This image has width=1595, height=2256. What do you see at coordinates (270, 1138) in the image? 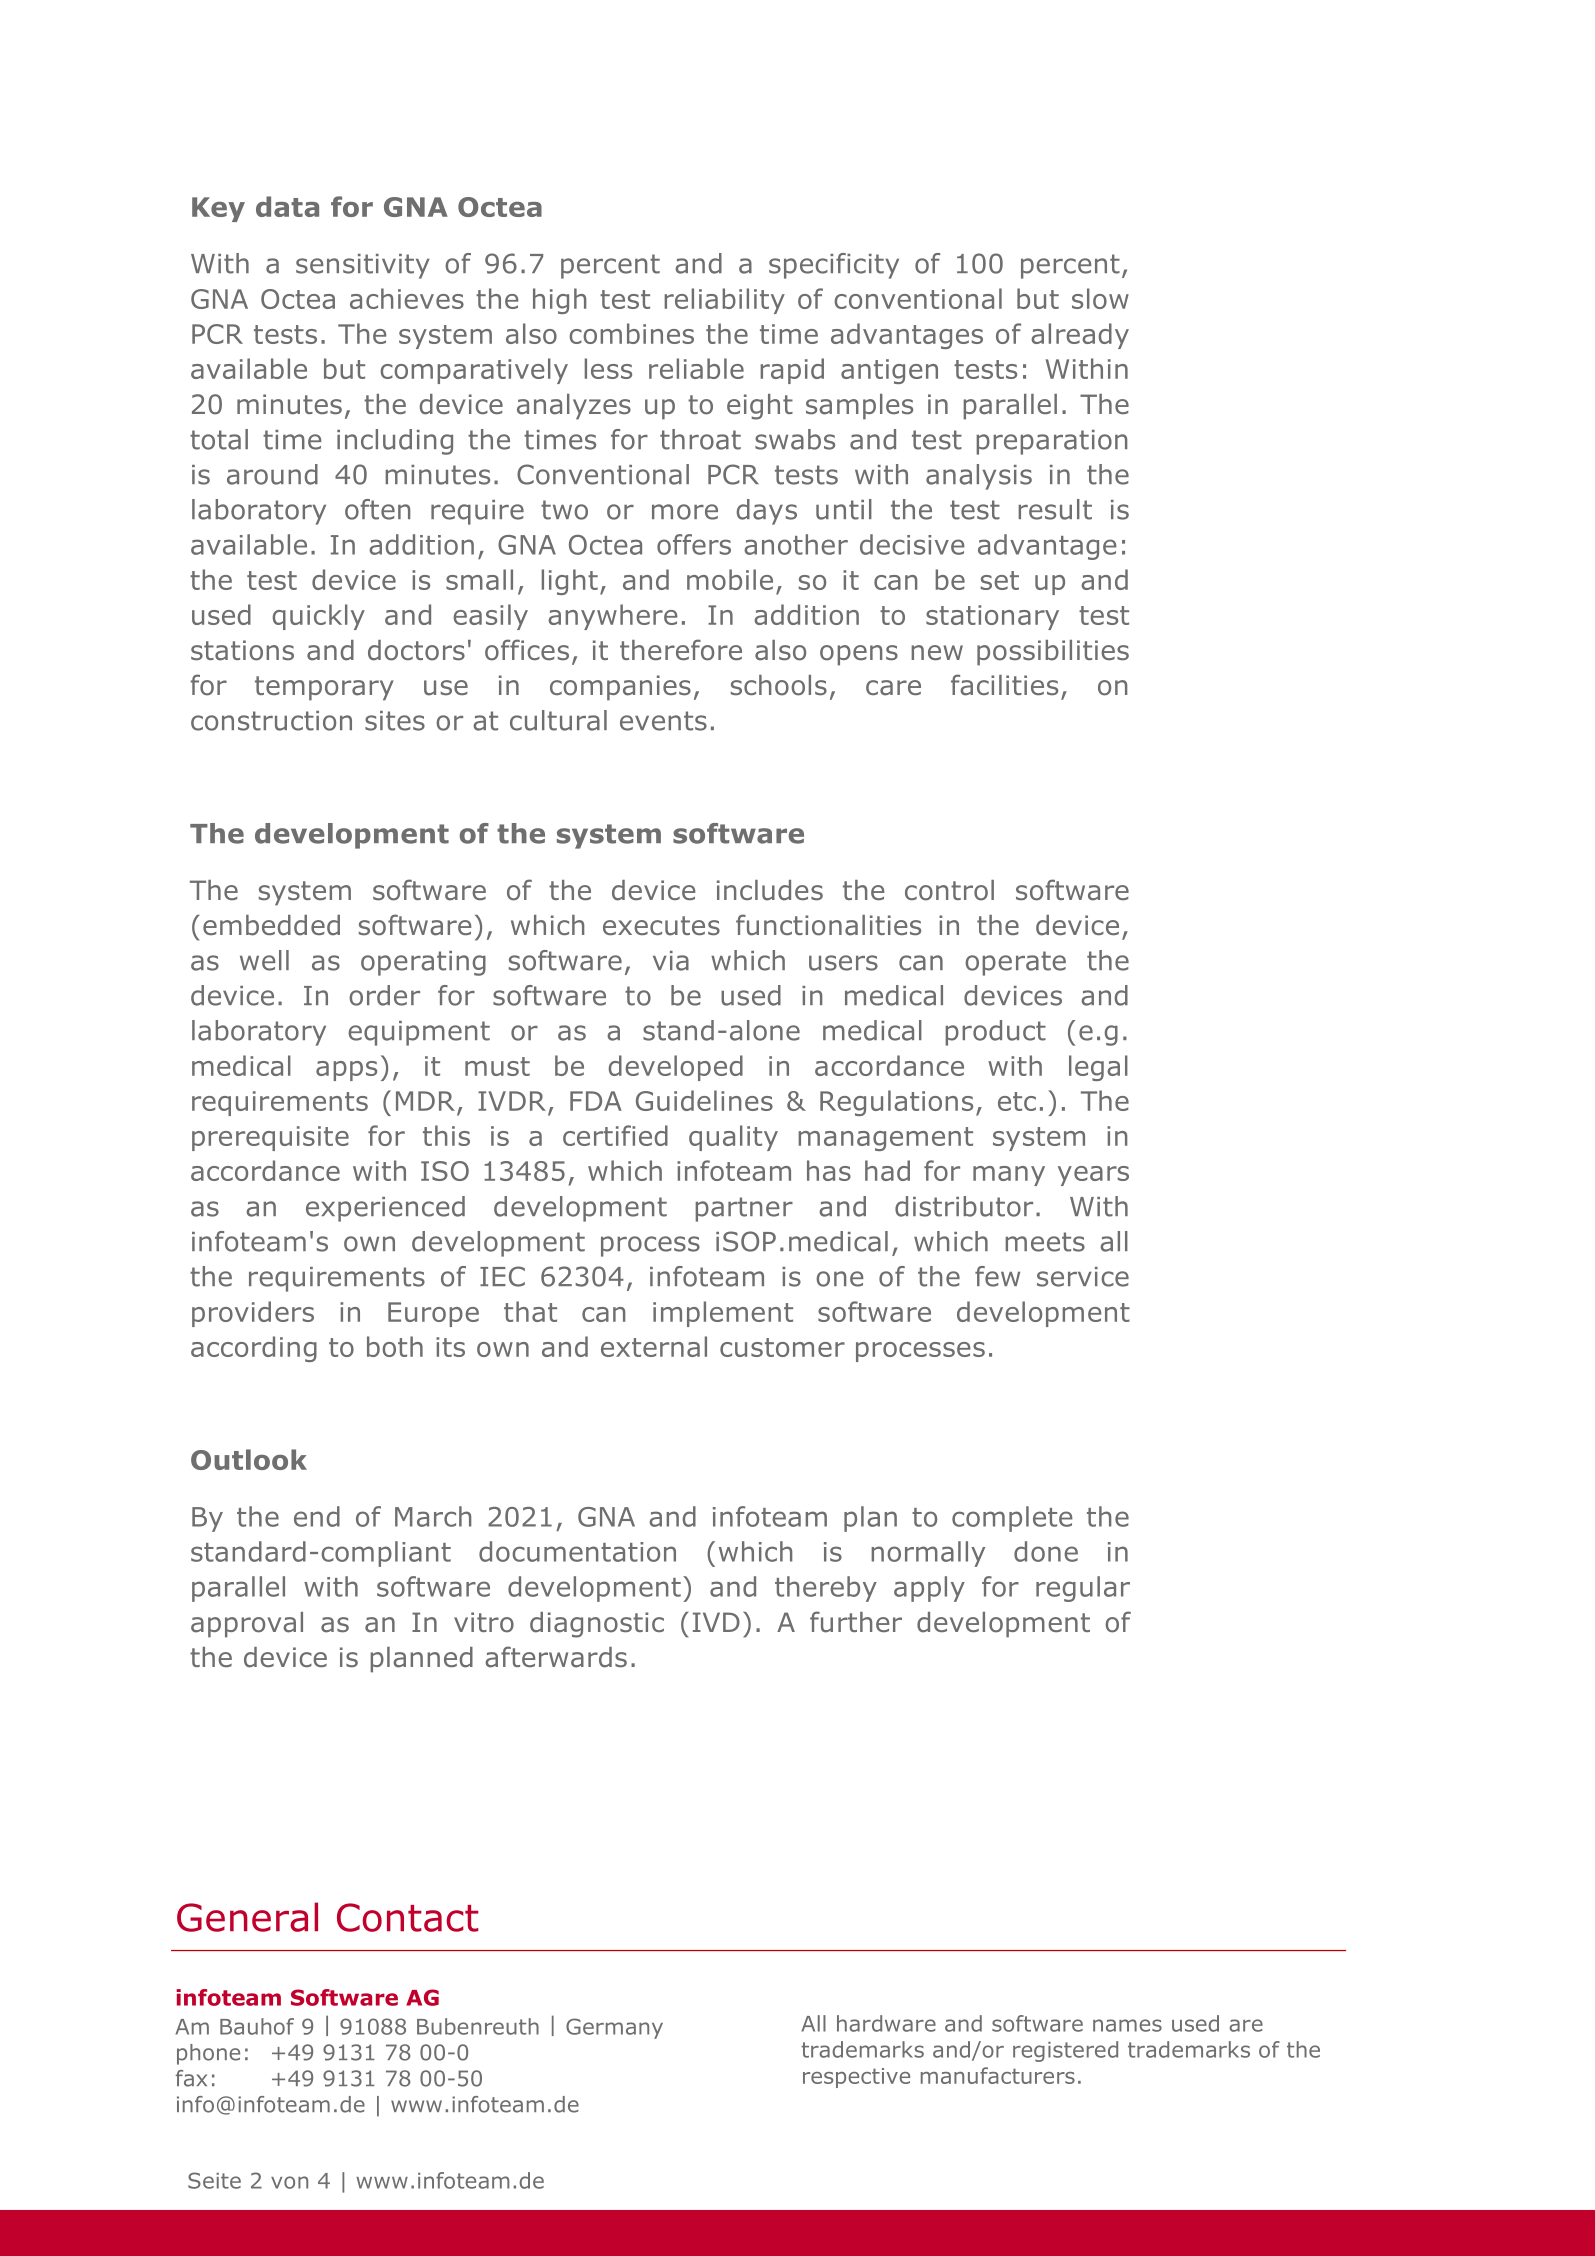
I see `prerequisite` at bounding box center [270, 1138].
